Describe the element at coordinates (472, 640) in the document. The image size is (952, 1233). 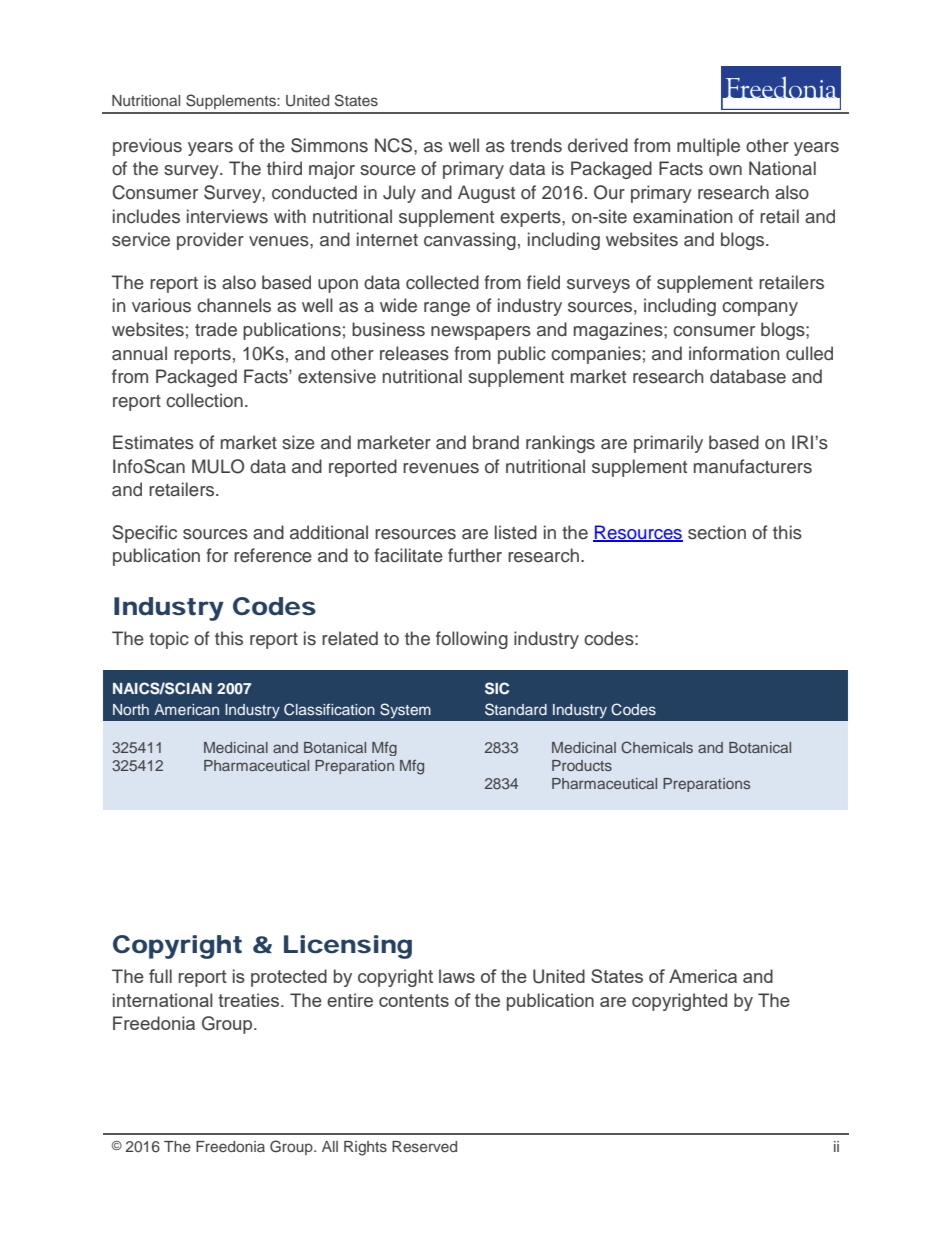
I see `following` at that location.
